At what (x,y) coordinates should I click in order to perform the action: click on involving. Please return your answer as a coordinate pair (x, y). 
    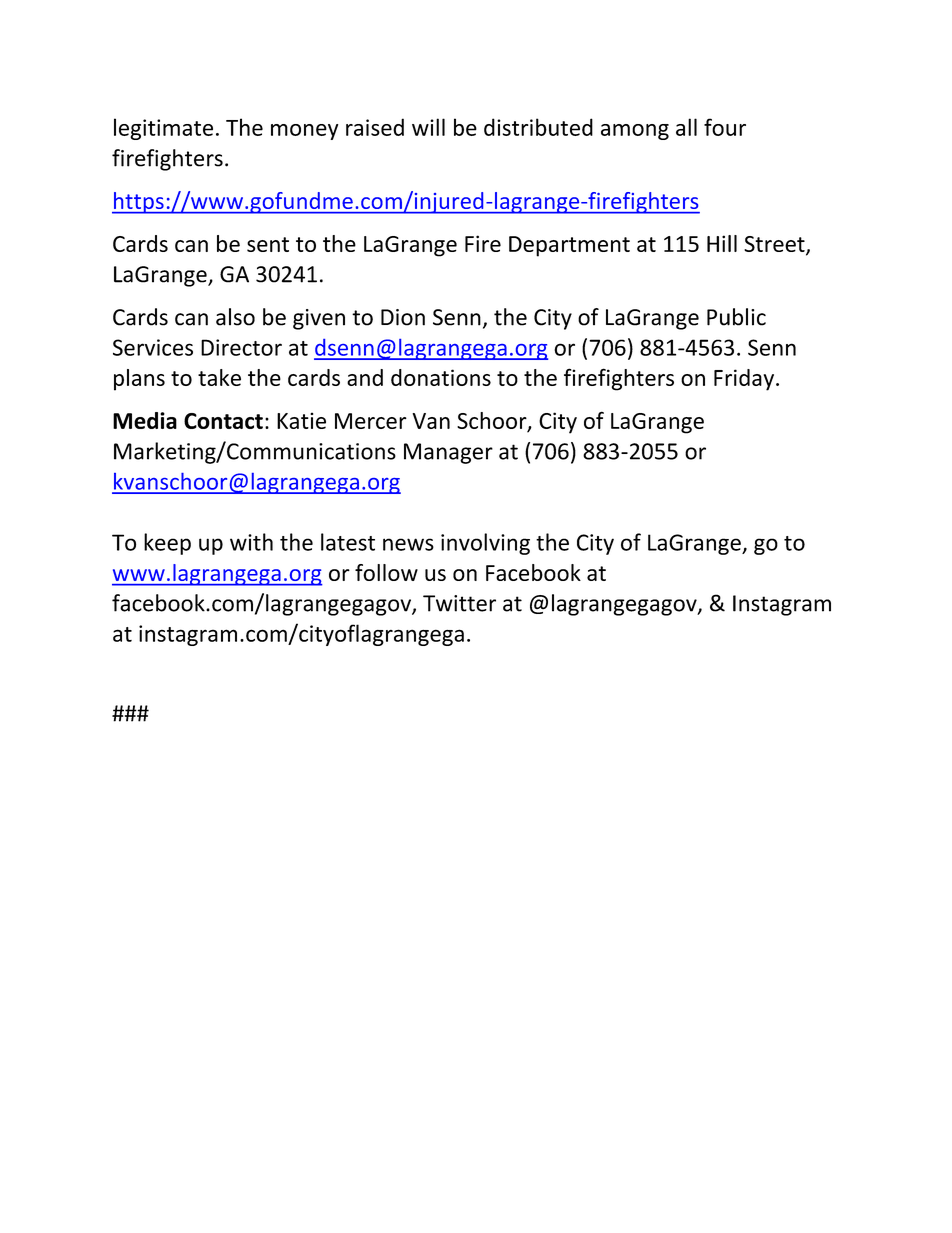
    Looking at the image, I should click on (485, 544).
